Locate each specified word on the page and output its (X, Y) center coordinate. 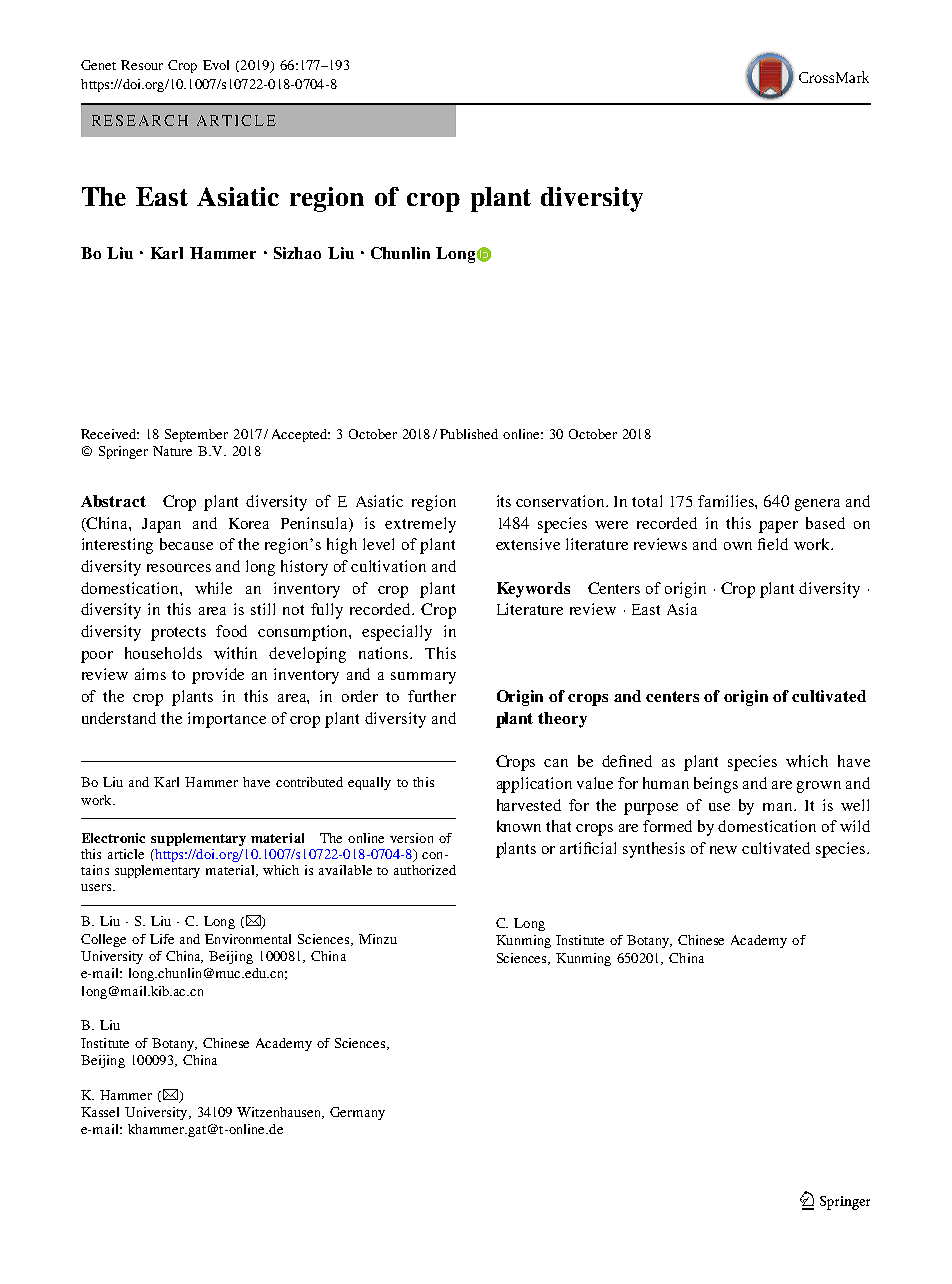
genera (817, 505)
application (534, 785)
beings (716, 785)
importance (227, 720)
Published (469, 434)
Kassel (100, 1112)
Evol (216, 65)
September (196, 435)
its (504, 501)
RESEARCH (140, 120)
